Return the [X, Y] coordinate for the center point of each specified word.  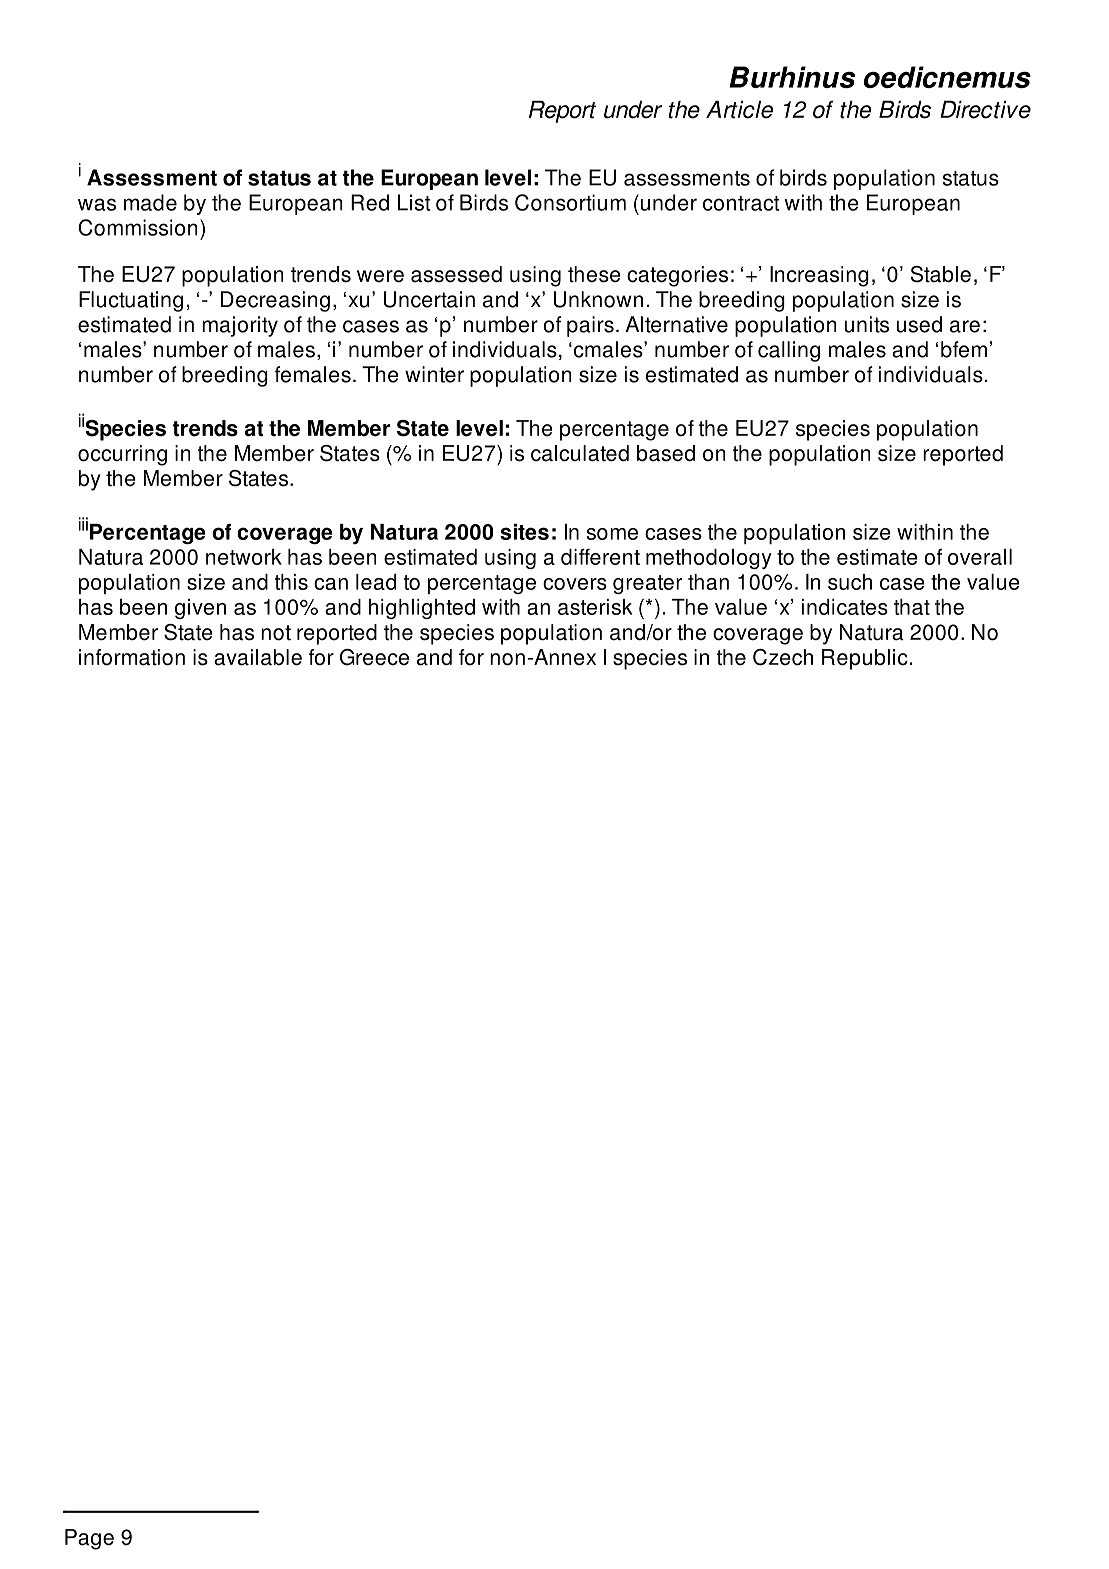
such [850, 582]
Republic [865, 659]
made [150, 202]
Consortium [570, 202]
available [258, 657]
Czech [783, 657]
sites [524, 532]
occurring [122, 455]
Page [89, 1539]
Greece [374, 657]
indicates [845, 607]
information [132, 657]
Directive [985, 109]
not [276, 633]
